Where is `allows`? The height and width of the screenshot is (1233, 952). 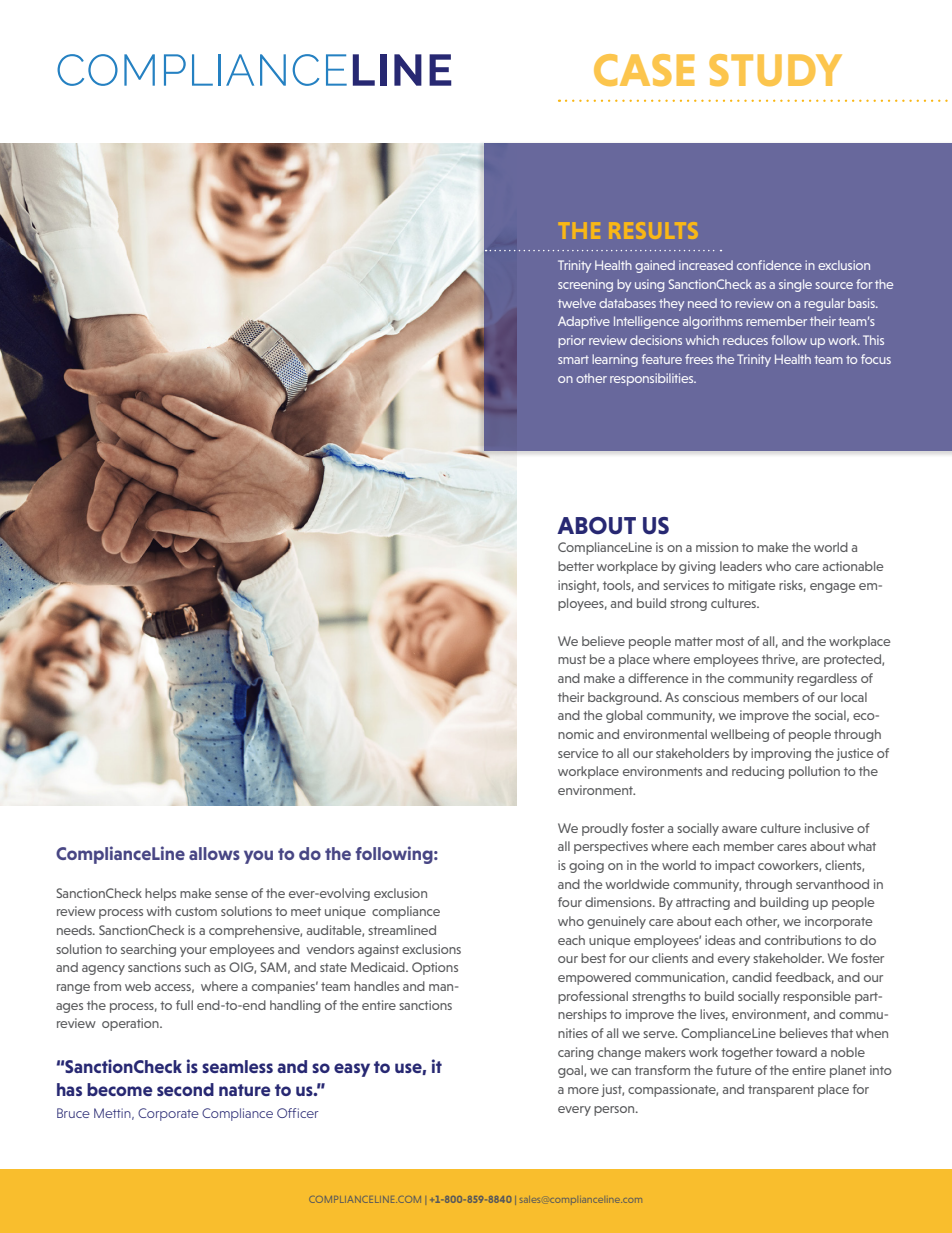 allows is located at coordinates (214, 853).
